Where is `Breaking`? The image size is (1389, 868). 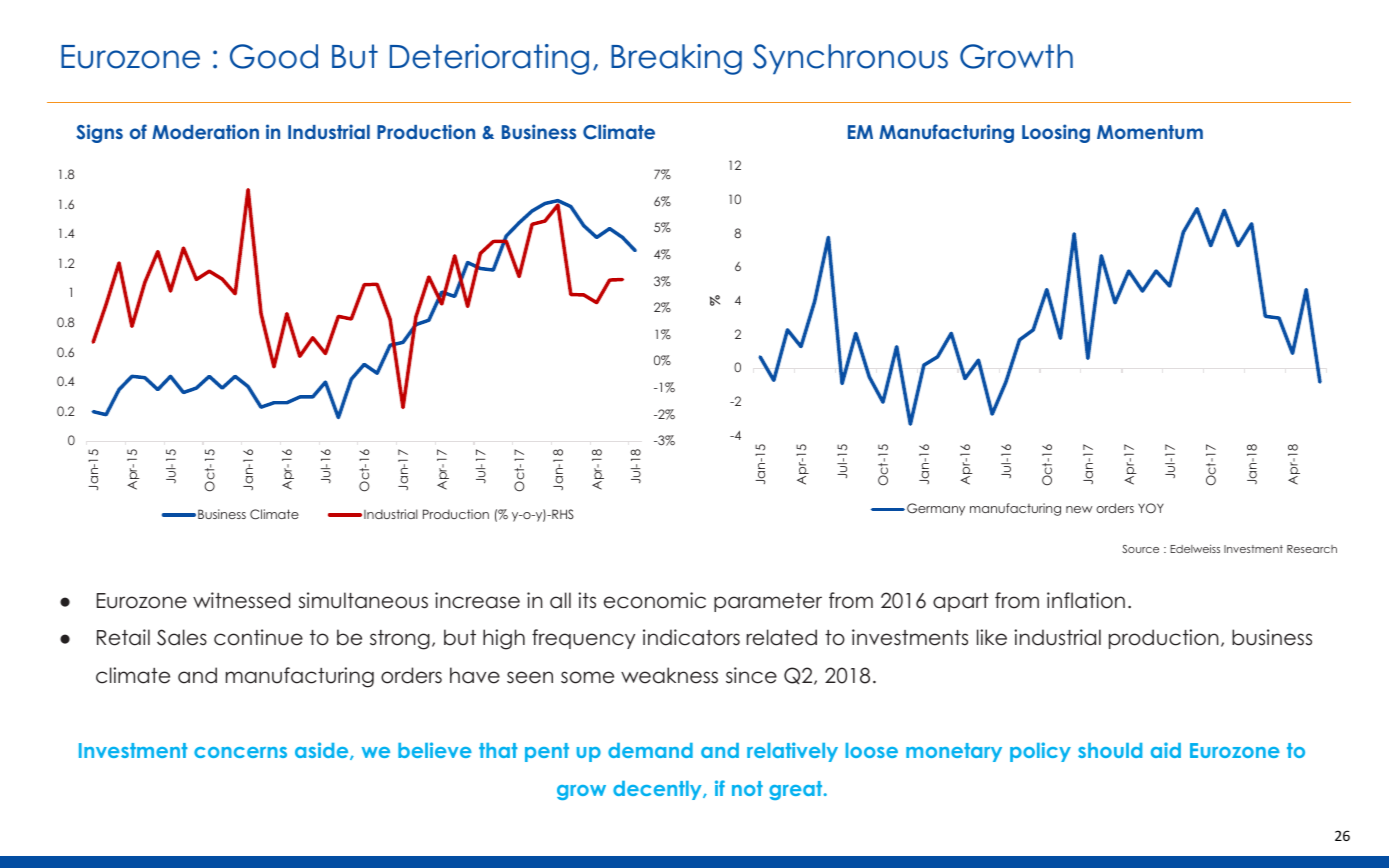 Breaking is located at coordinates (676, 59).
